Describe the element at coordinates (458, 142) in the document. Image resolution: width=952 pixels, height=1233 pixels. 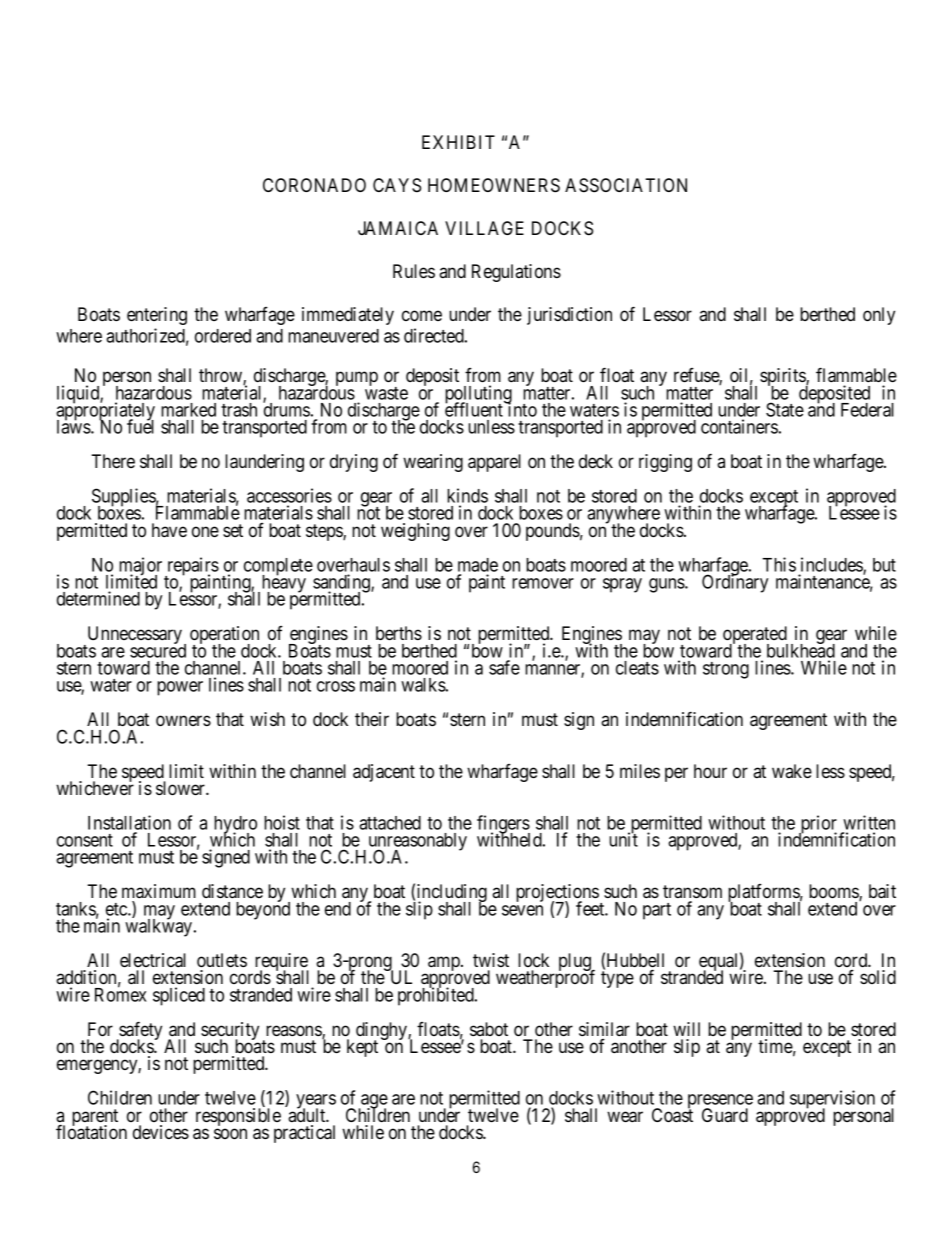
I see `EXHIBIT` at that location.
